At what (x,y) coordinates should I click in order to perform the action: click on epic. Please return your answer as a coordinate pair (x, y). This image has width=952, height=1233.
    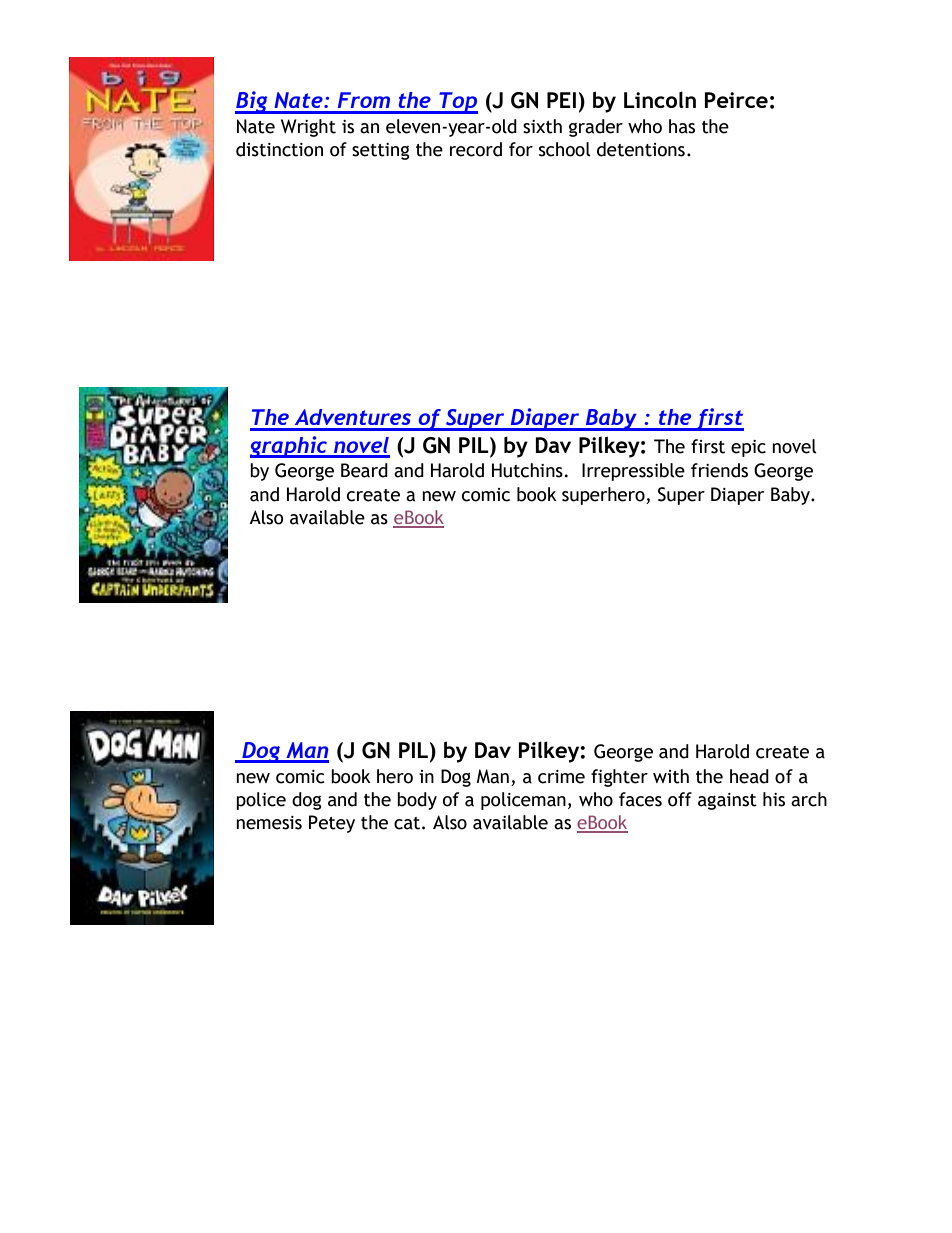
    Looking at the image, I should click on (748, 448).
